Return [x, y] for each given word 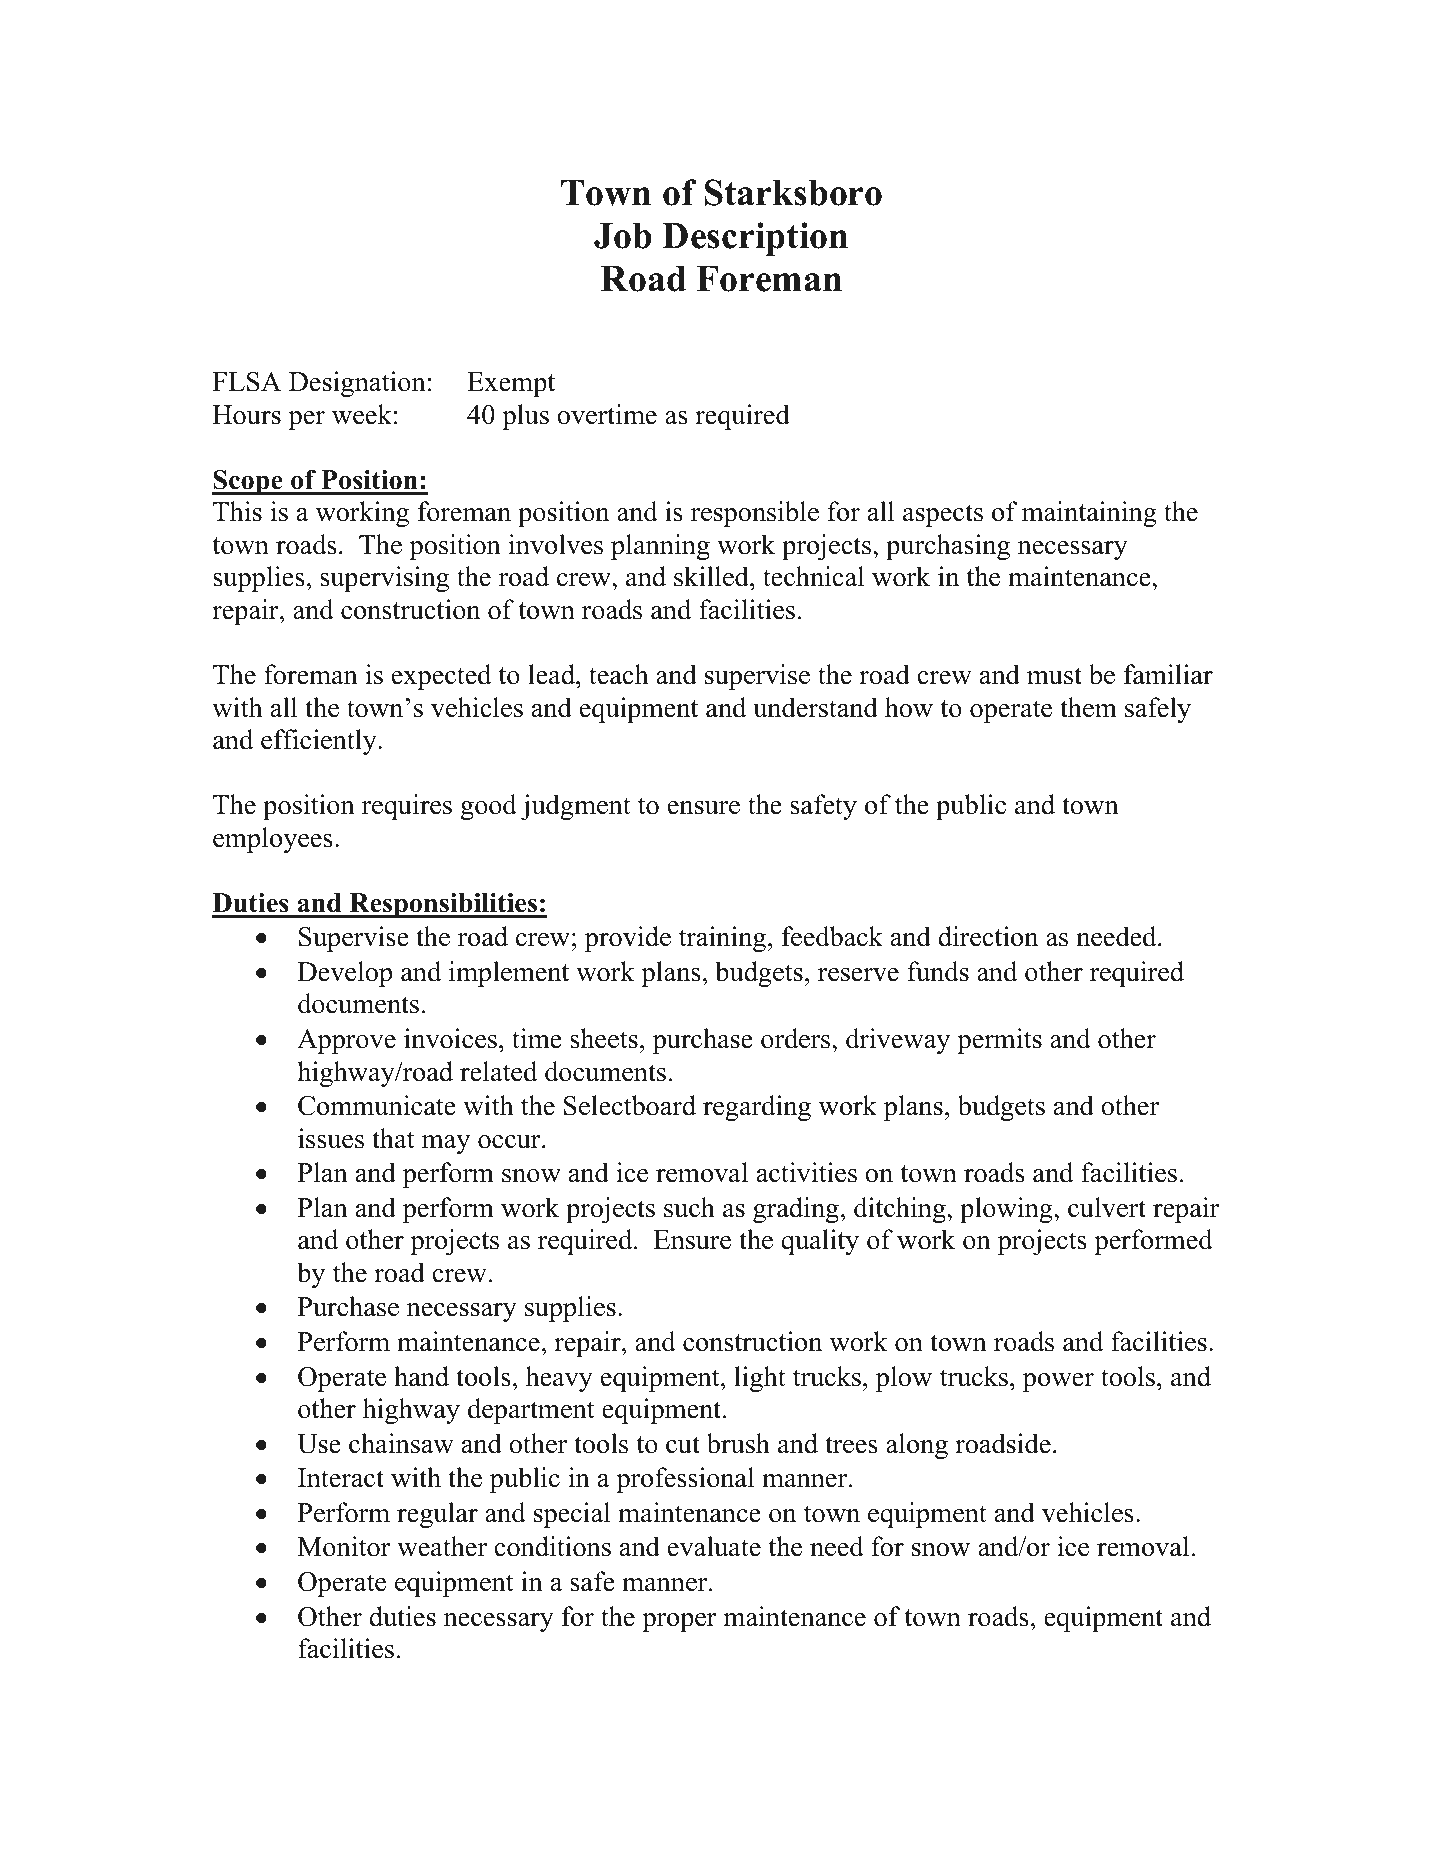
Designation [357, 384]
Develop [345, 974]
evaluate [714, 1546]
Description [755, 239]
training [724, 939]
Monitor [344, 1546]
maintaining [1089, 514]
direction [988, 936]
